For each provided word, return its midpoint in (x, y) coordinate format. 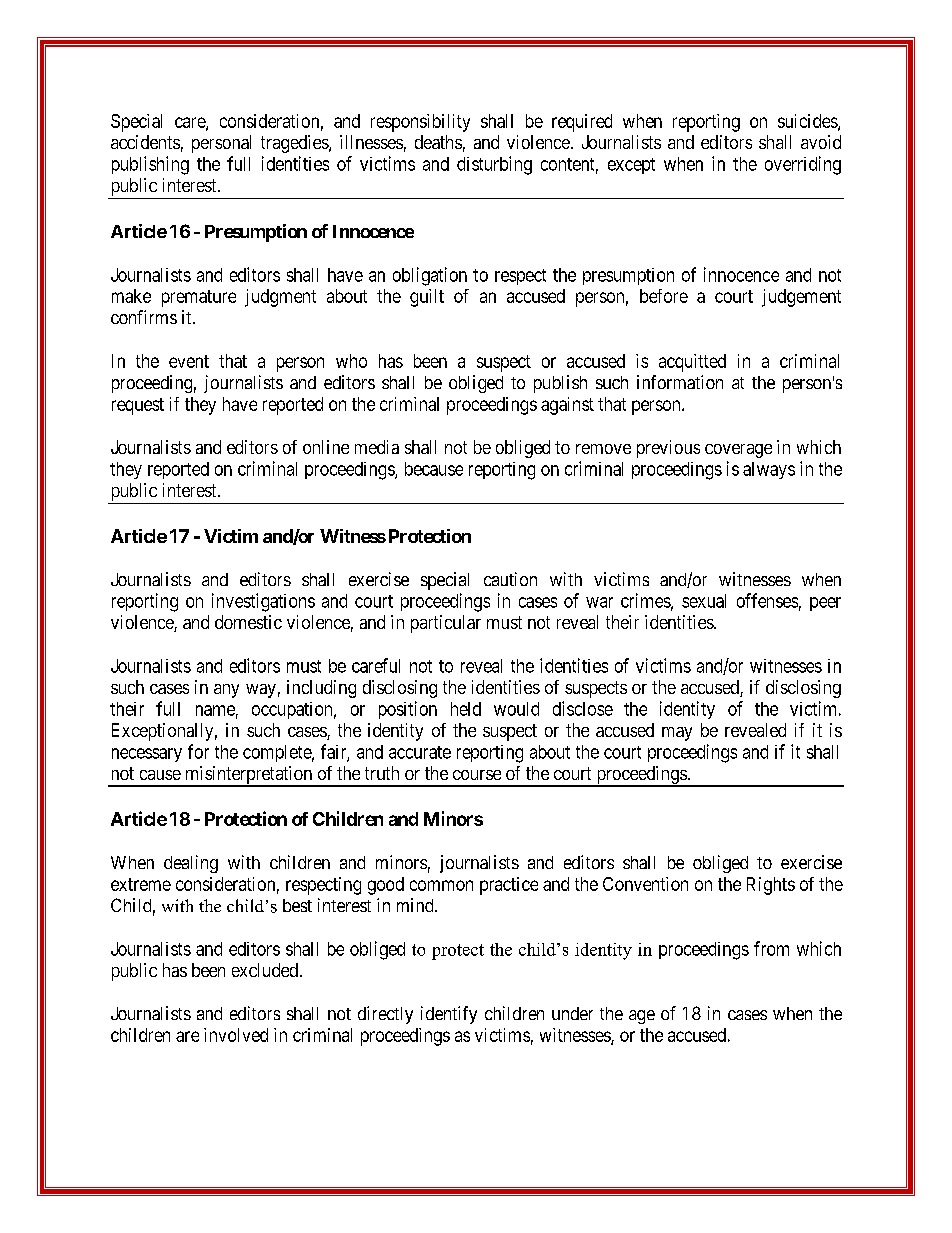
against (567, 406)
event (189, 361)
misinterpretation (248, 776)
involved (236, 1035)
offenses (767, 600)
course (477, 775)
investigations (263, 602)
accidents (145, 142)
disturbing (494, 165)
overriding (803, 165)
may (677, 734)
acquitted (692, 363)
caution (510, 579)
